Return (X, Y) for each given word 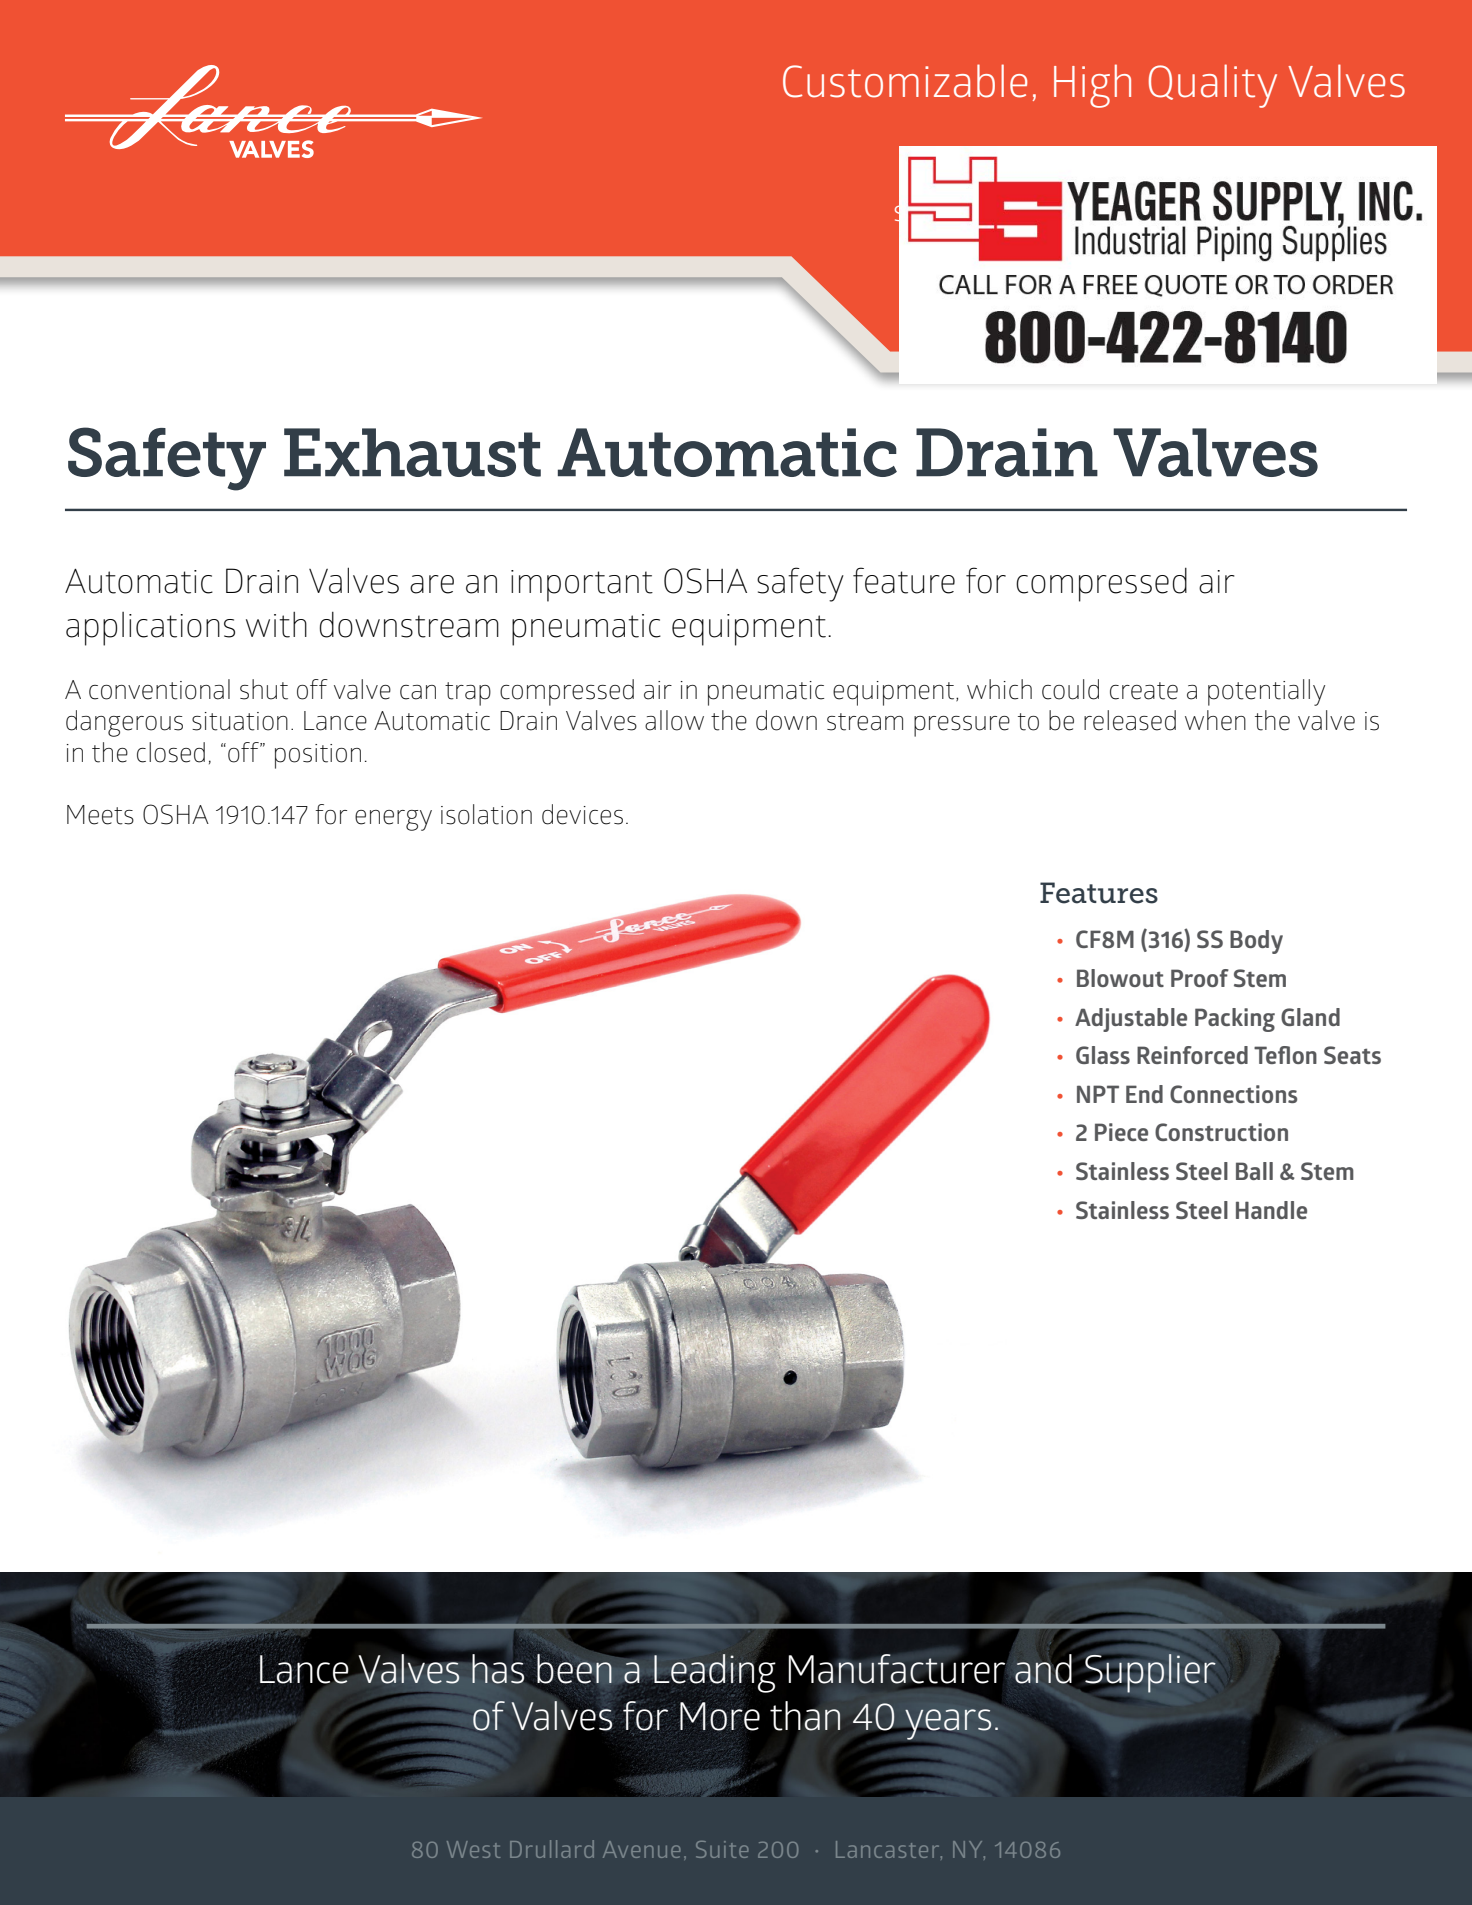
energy (393, 820)
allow (674, 720)
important (582, 586)
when (1215, 720)
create (1144, 691)
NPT (1098, 1094)
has (498, 1668)
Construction (1221, 1132)
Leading (713, 1673)
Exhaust (412, 452)
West (473, 1849)
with (276, 625)
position (318, 756)
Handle (1271, 1210)
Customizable (905, 81)
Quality (1213, 86)
